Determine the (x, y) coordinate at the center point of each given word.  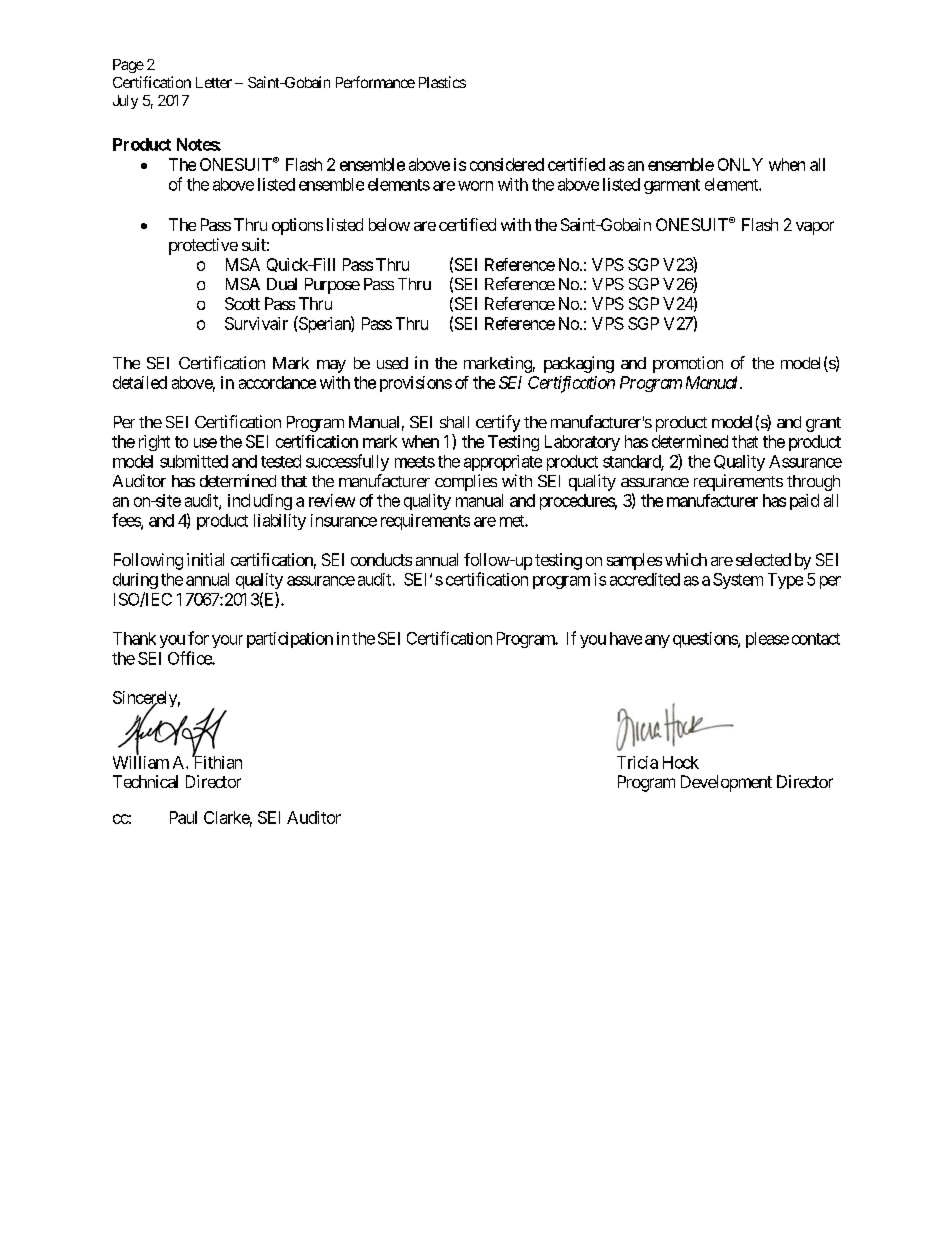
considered (507, 164)
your (227, 641)
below (389, 224)
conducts (381, 559)
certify (498, 423)
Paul (183, 817)
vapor (815, 228)
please (767, 640)
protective (203, 246)
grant (823, 424)
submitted (194, 461)
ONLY (740, 164)
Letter (214, 82)
